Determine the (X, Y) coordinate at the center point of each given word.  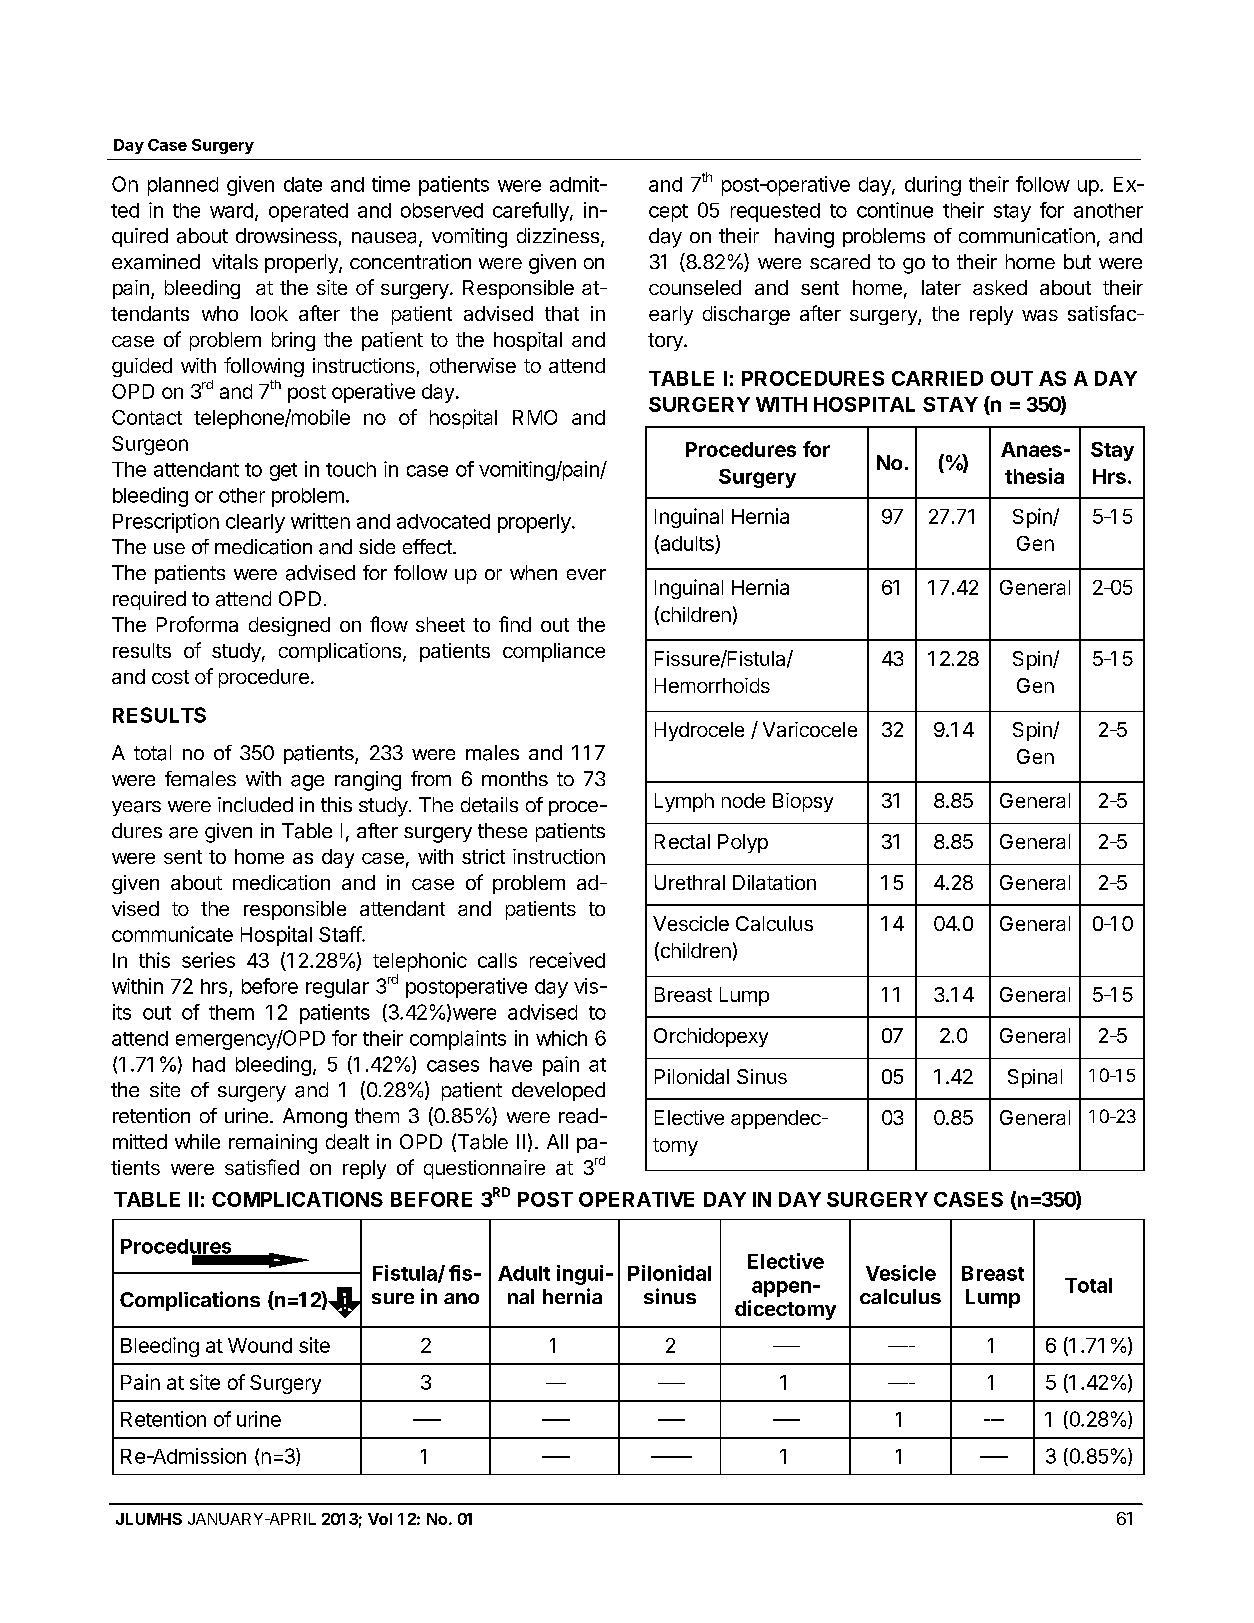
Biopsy (803, 802)
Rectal (682, 841)
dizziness (559, 237)
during (933, 186)
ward (231, 210)
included (255, 804)
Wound (260, 1345)
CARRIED (937, 378)
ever (586, 574)
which (561, 1038)
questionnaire (484, 1169)
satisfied (262, 1167)
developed (558, 1091)
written (320, 521)
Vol (380, 1519)
